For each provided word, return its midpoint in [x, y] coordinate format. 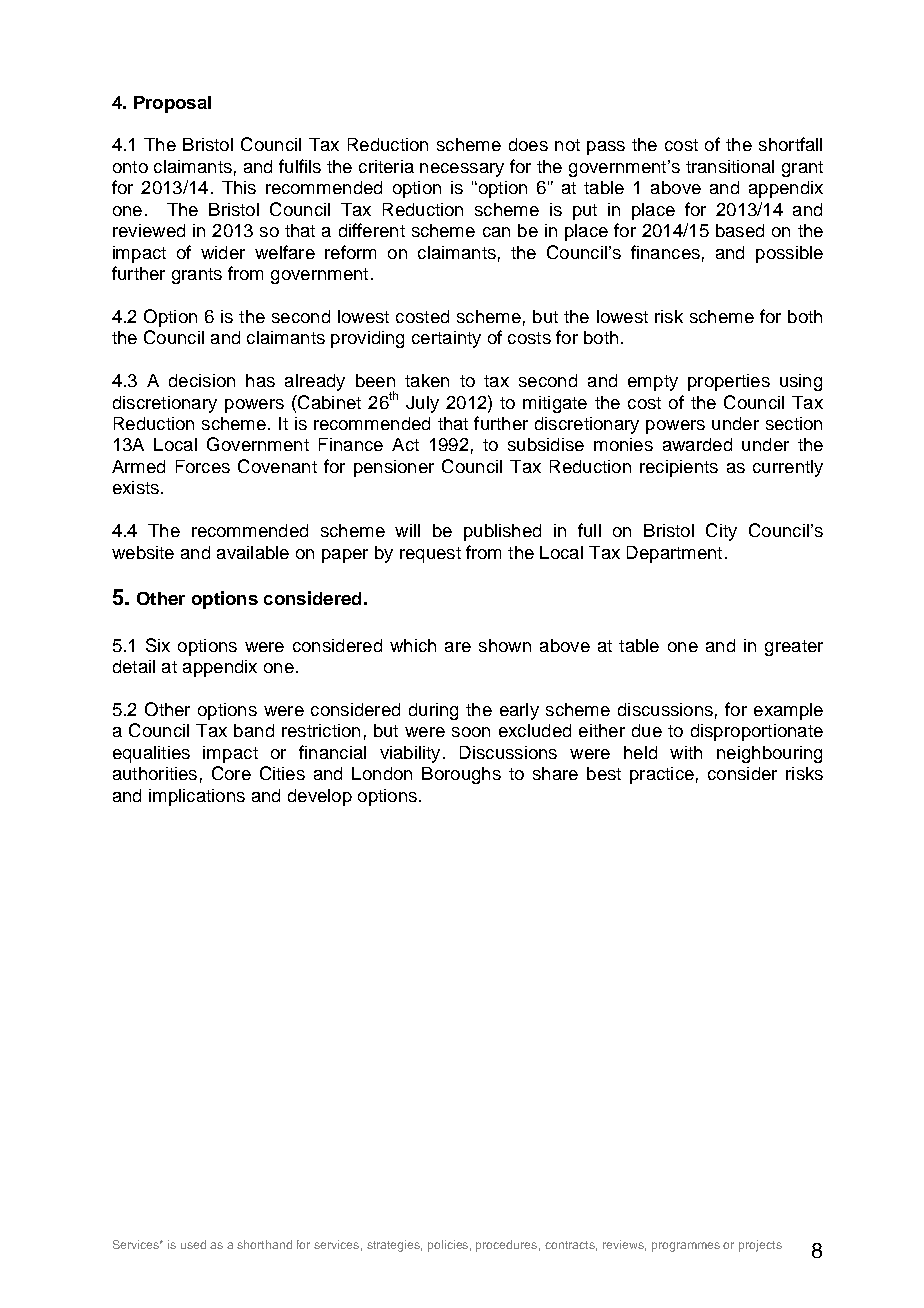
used [193, 1244]
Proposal [172, 104]
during [433, 711]
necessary [462, 170]
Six [158, 645]
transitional [730, 166]
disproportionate [757, 732]
